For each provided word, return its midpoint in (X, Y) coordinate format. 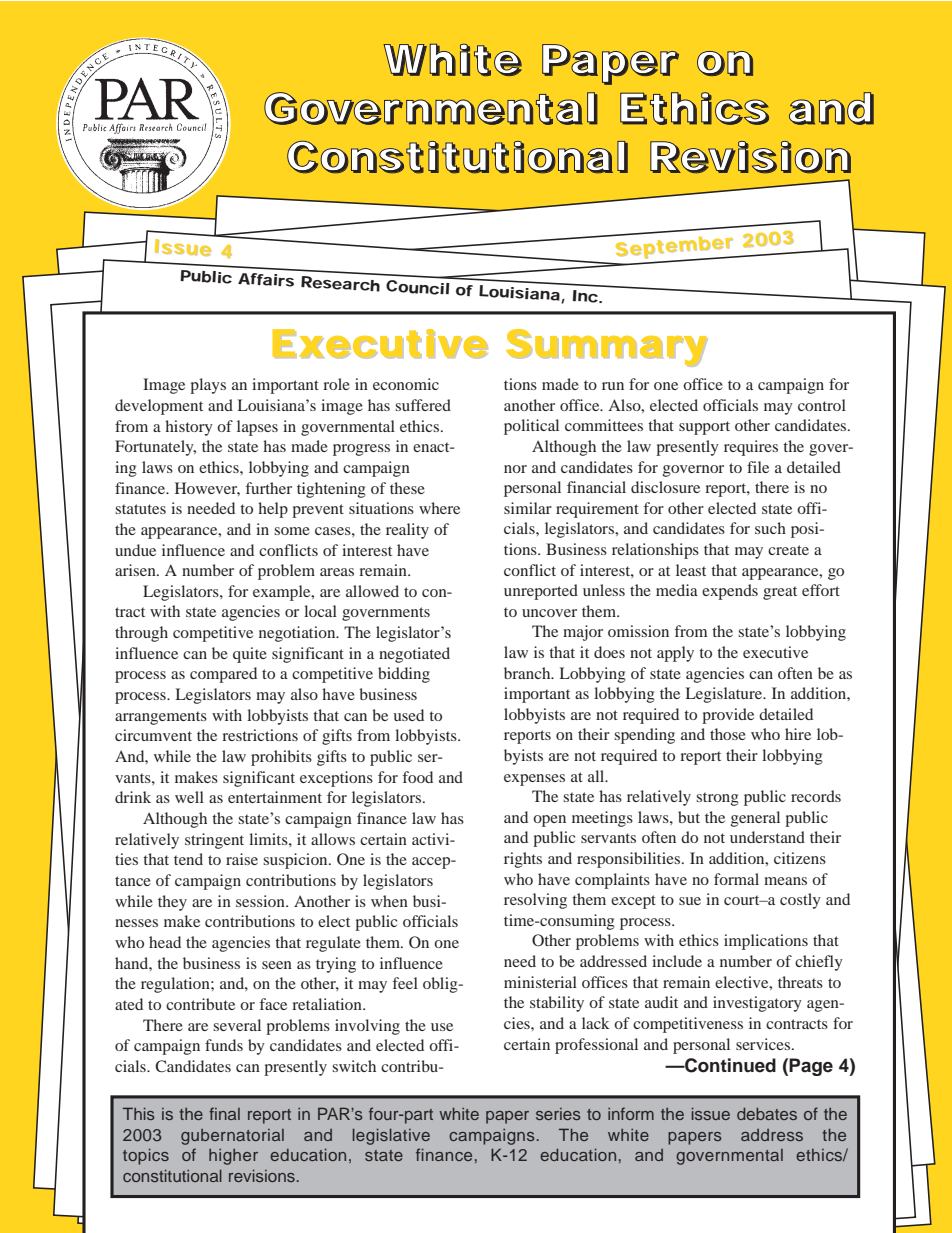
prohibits (281, 758)
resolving (535, 901)
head (165, 942)
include (677, 961)
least (691, 570)
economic (406, 384)
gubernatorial (232, 1137)
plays (208, 386)
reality (407, 531)
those (728, 734)
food (418, 777)
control (822, 405)
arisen (136, 570)
